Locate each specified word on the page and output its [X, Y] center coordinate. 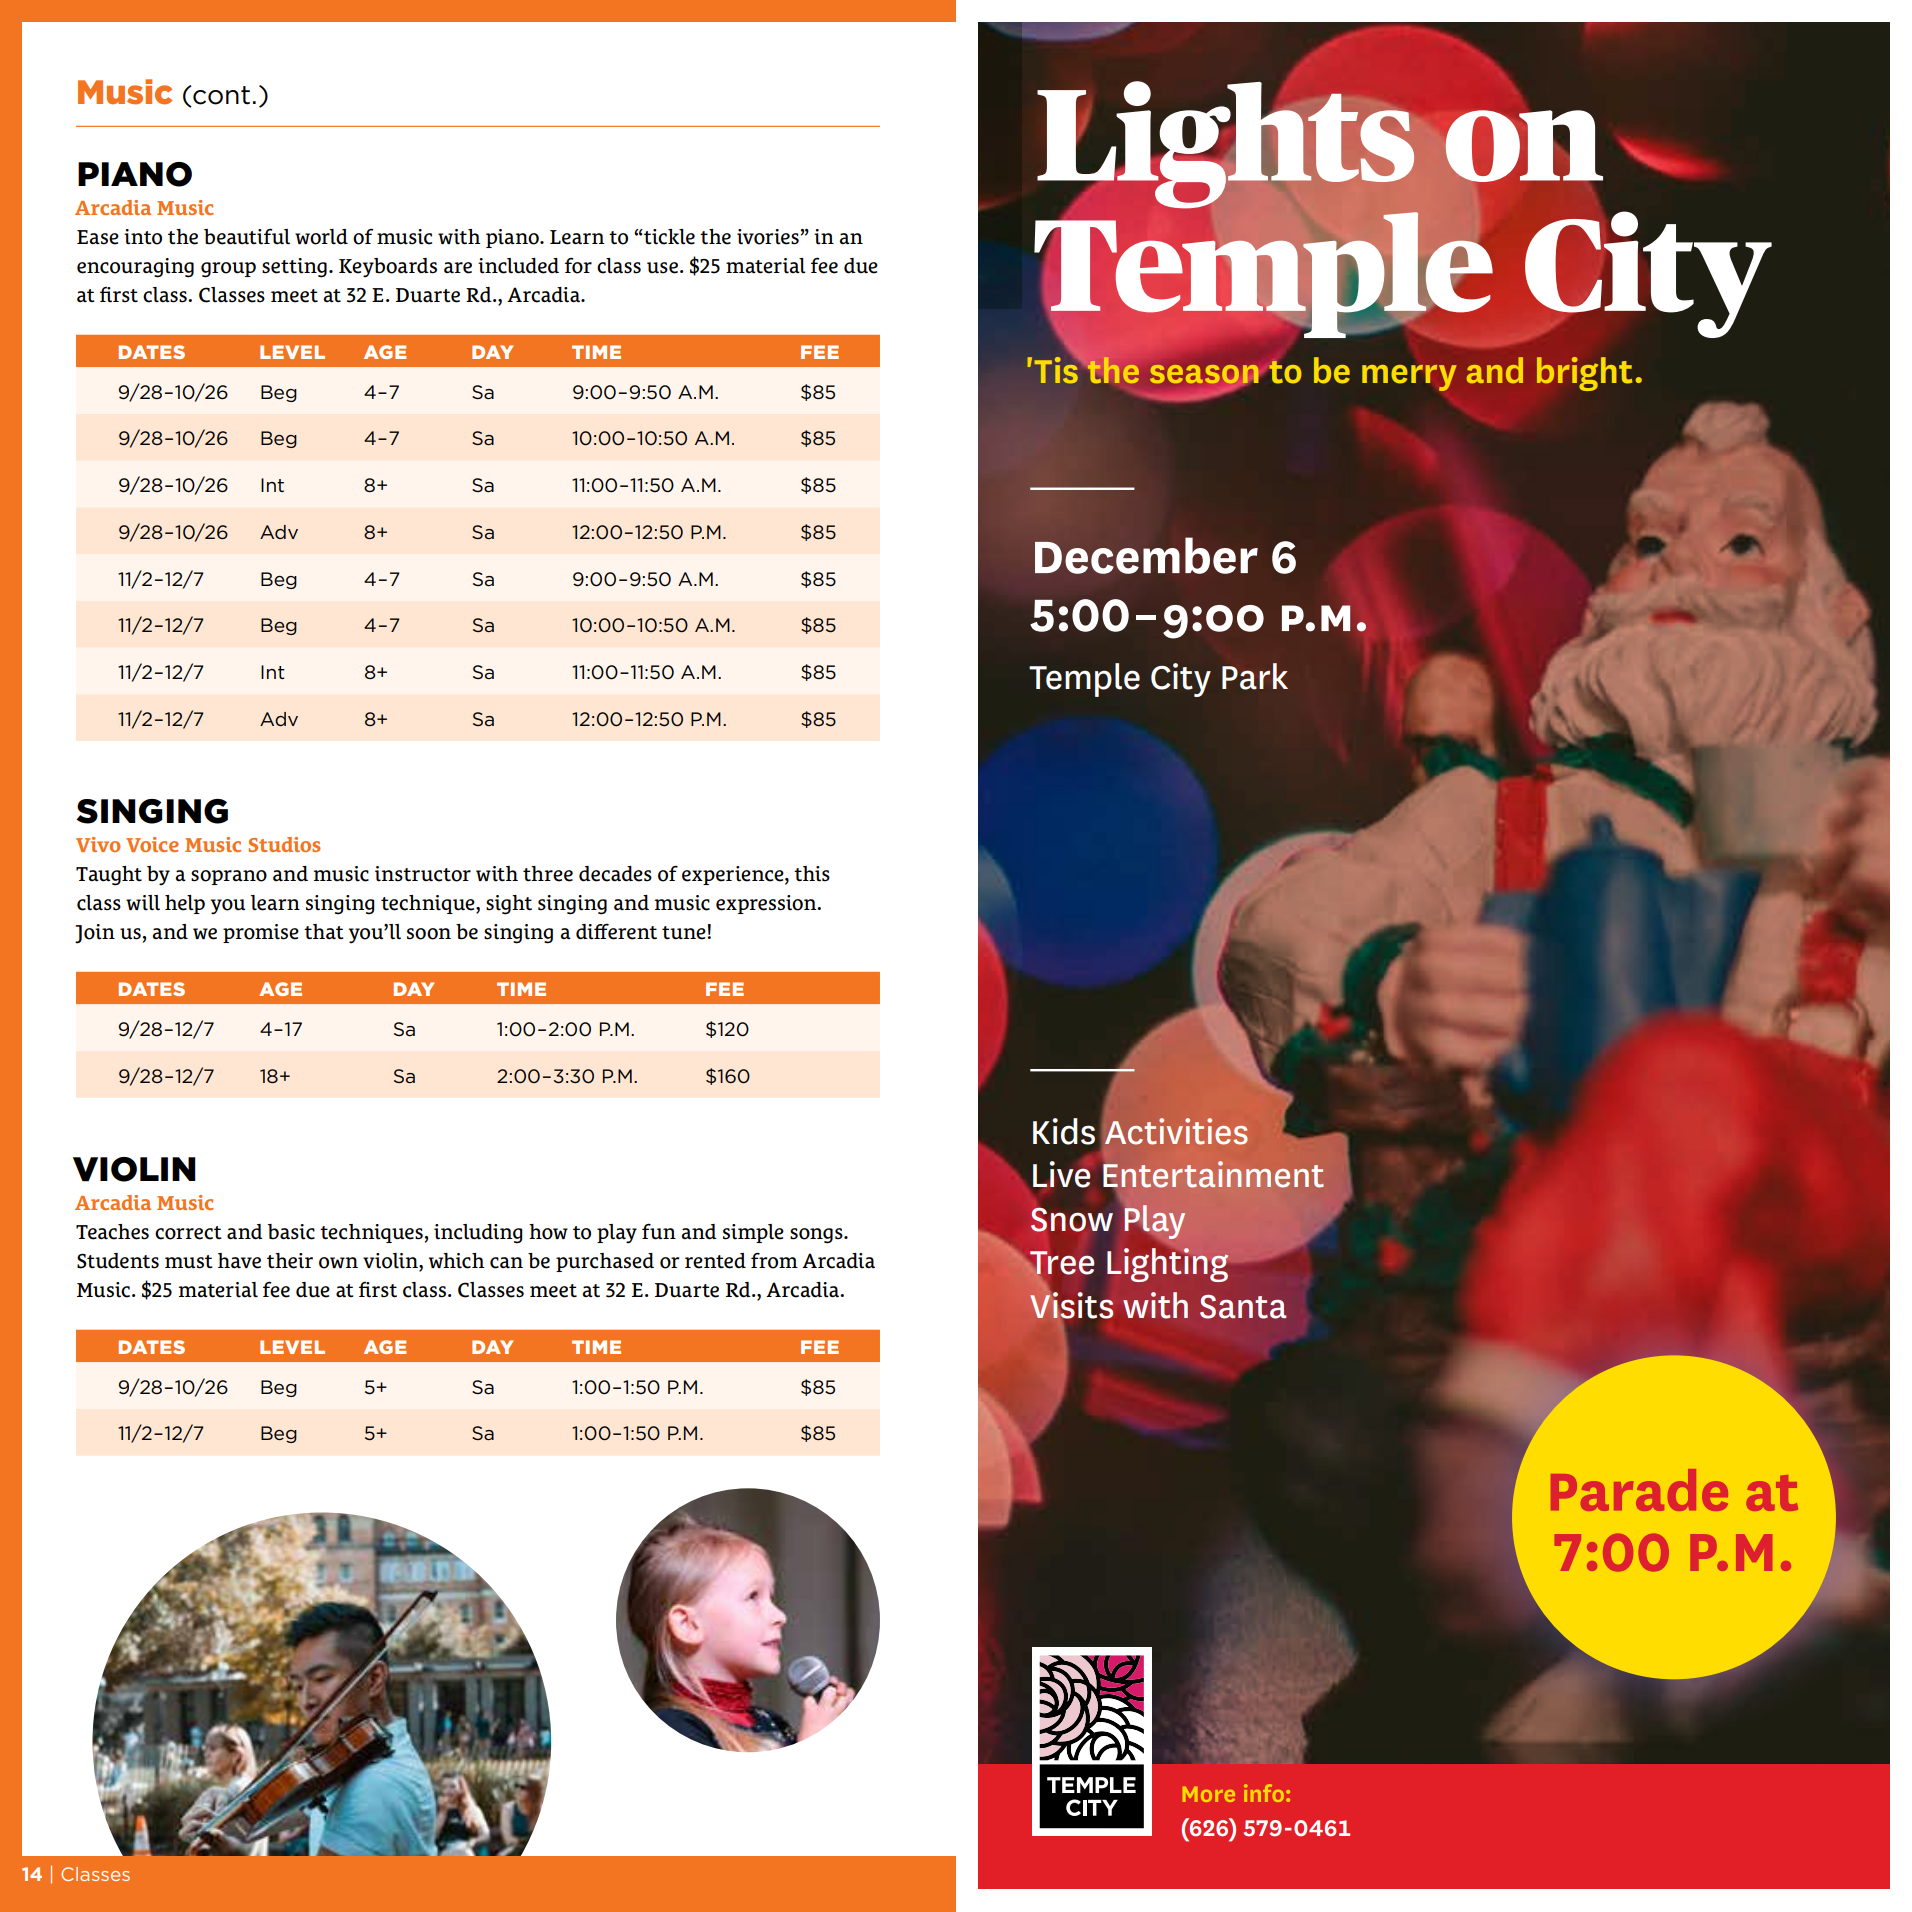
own [338, 1263]
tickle [668, 237]
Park [1255, 676]
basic [291, 1232]
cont [220, 96]
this [812, 874]
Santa [1243, 1307]
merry [1409, 377]
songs [817, 1236]
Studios [285, 844]
